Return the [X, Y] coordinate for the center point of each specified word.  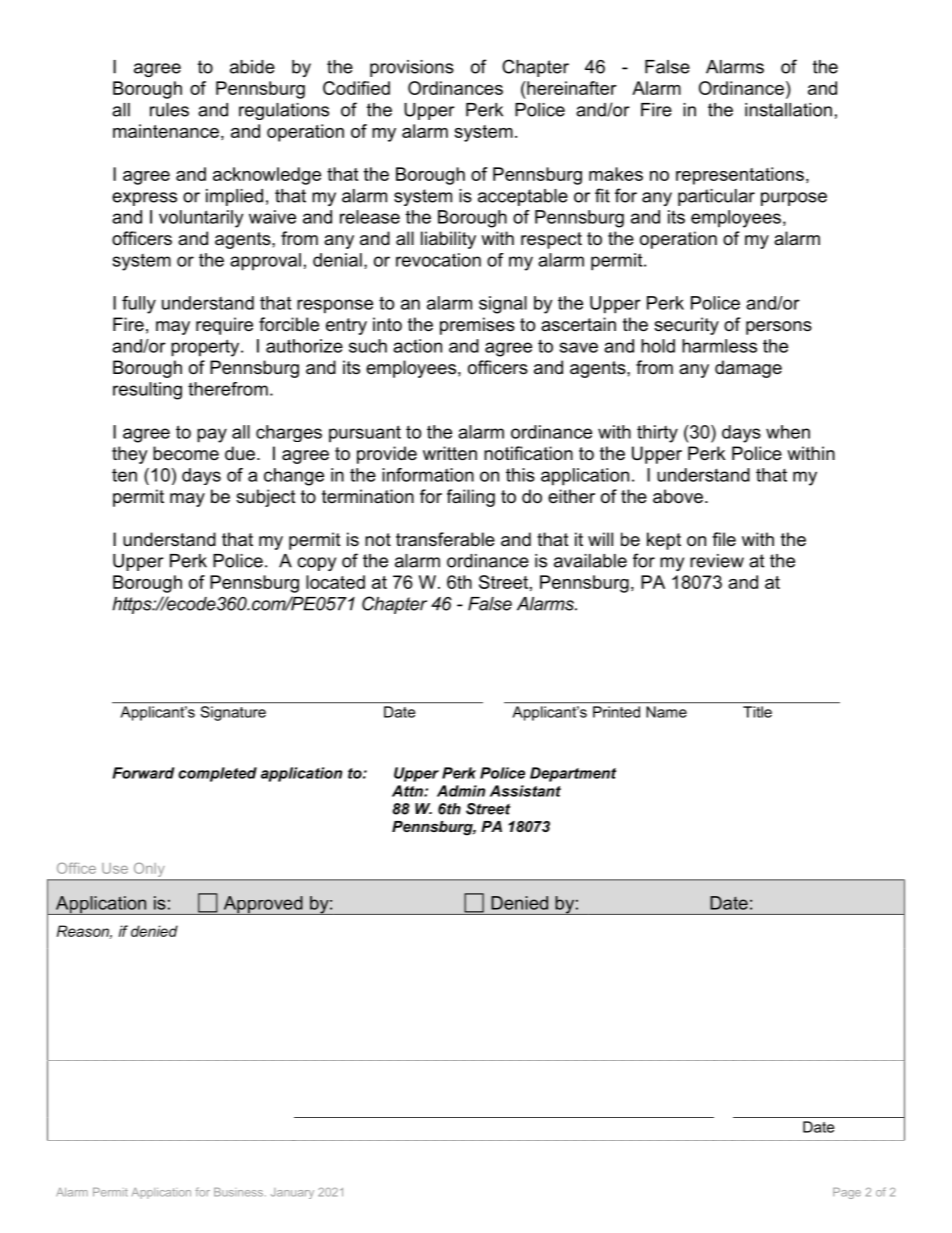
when [788, 432]
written [450, 453]
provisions [412, 68]
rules [169, 110]
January [292, 1193]
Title [757, 712]
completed [217, 774]
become [186, 453]
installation [788, 110]
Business [240, 1192]
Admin [461, 791]
